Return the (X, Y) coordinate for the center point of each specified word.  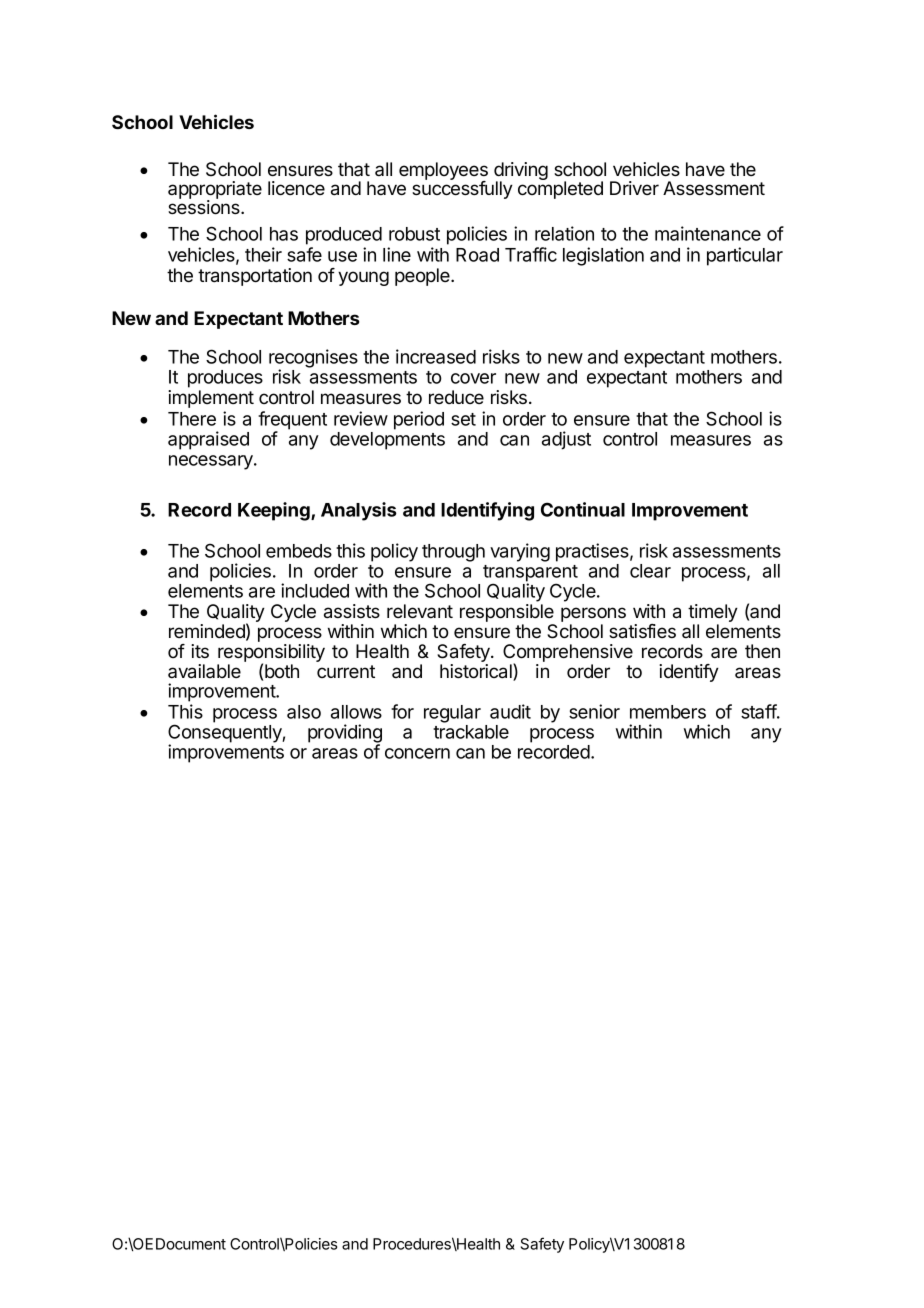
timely (713, 614)
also (304, 712)
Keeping (275, 511)
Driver (634, 188)
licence (296, 188)
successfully (462, 189)
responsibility (271, 654)
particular (745, 256)
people (423, 277)
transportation (255, 277)
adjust (566, 440)
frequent (292, 421)
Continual (583, 509)
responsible (507, 614)
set (463, 419)
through (453, 553)
